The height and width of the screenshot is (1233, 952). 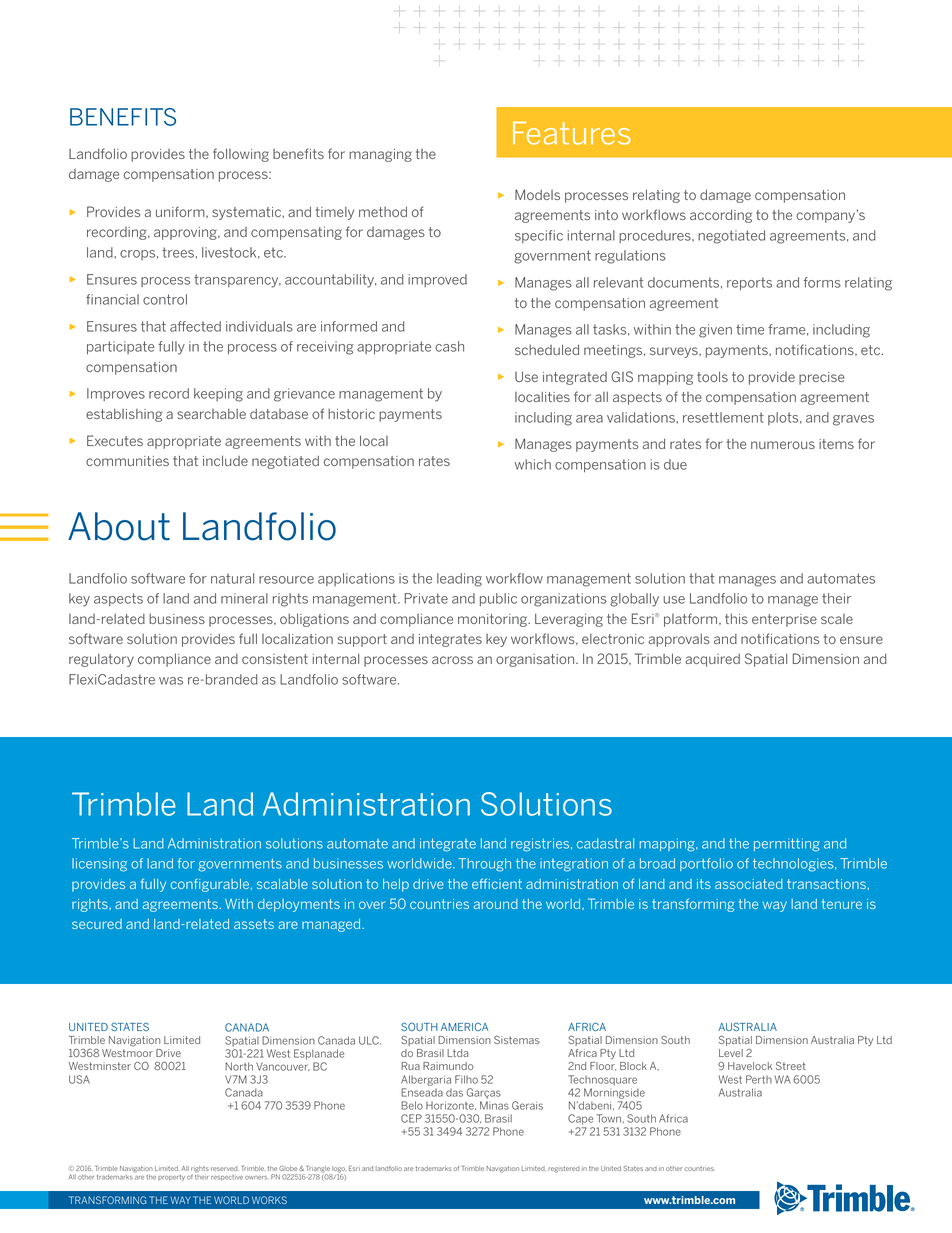 I want to click on according, so click(x=721, y=216).
